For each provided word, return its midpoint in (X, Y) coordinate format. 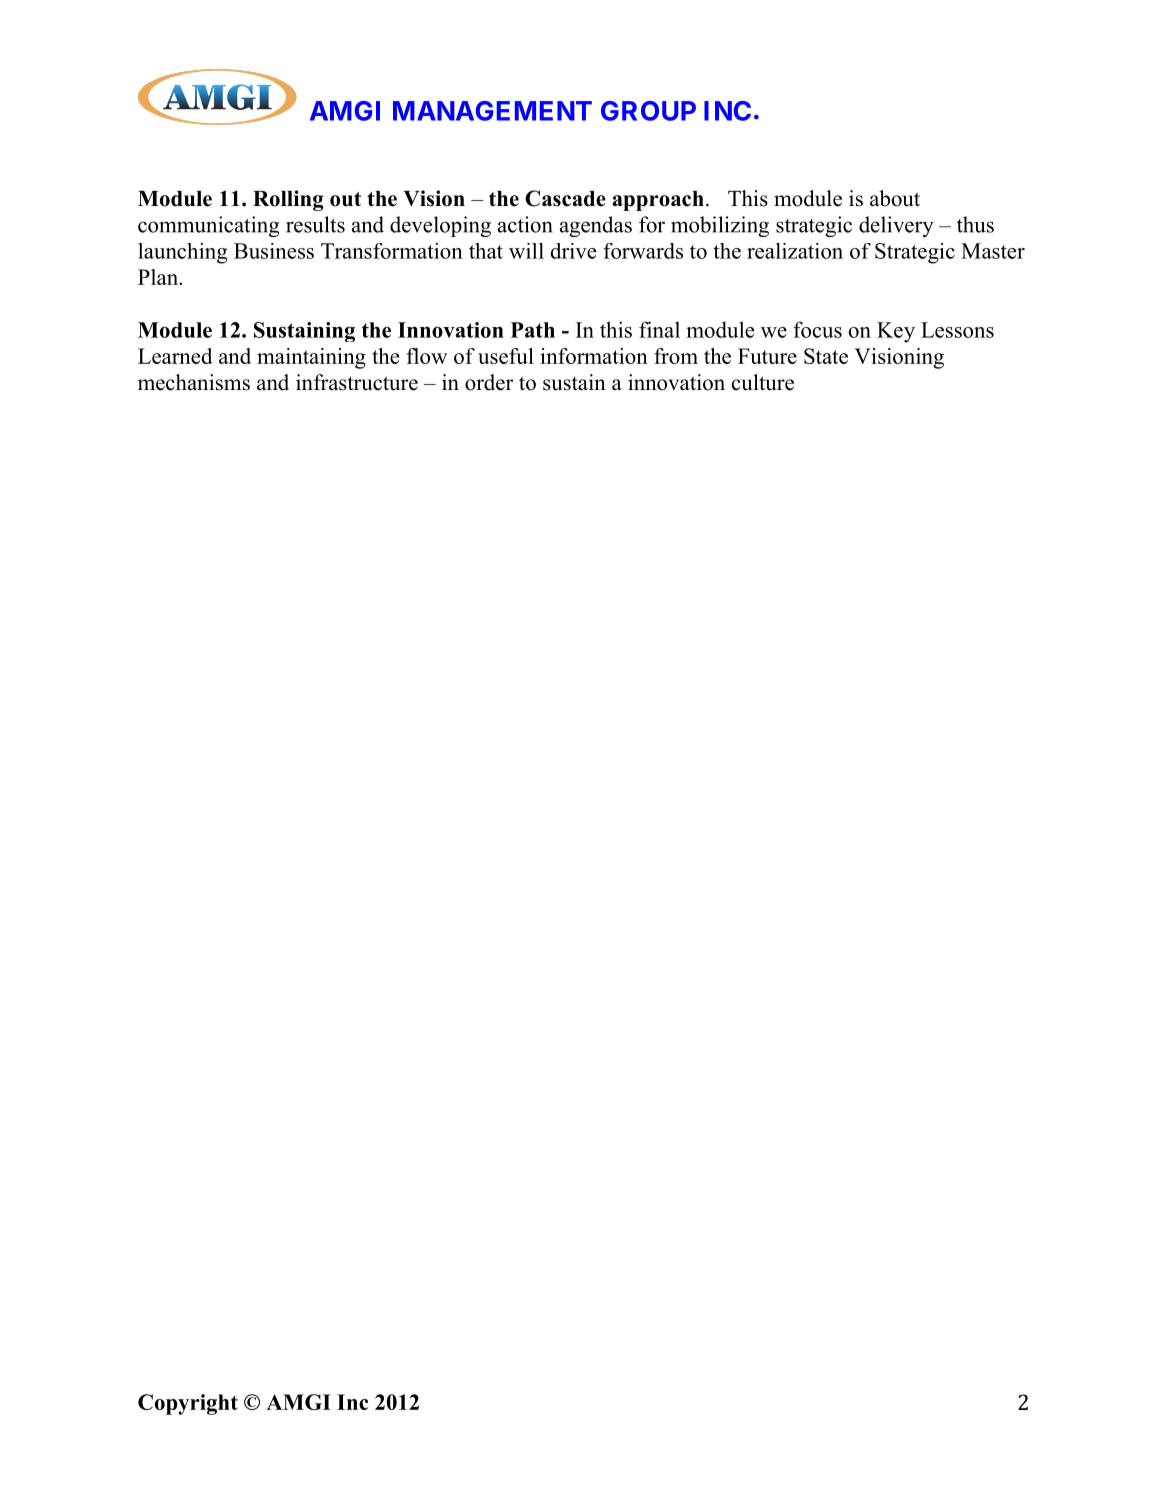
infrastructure (357, 382)
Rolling (288, 200)
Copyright (188, 1404)
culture (763, 382)
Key (896, 332)
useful (506, 356)
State (826, 356)
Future (767, 356)
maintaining (311, 358)
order (489, 382)
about (895, 198)
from (676, 356)
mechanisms (194, 382)
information (594, 356)
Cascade (565, 198)
